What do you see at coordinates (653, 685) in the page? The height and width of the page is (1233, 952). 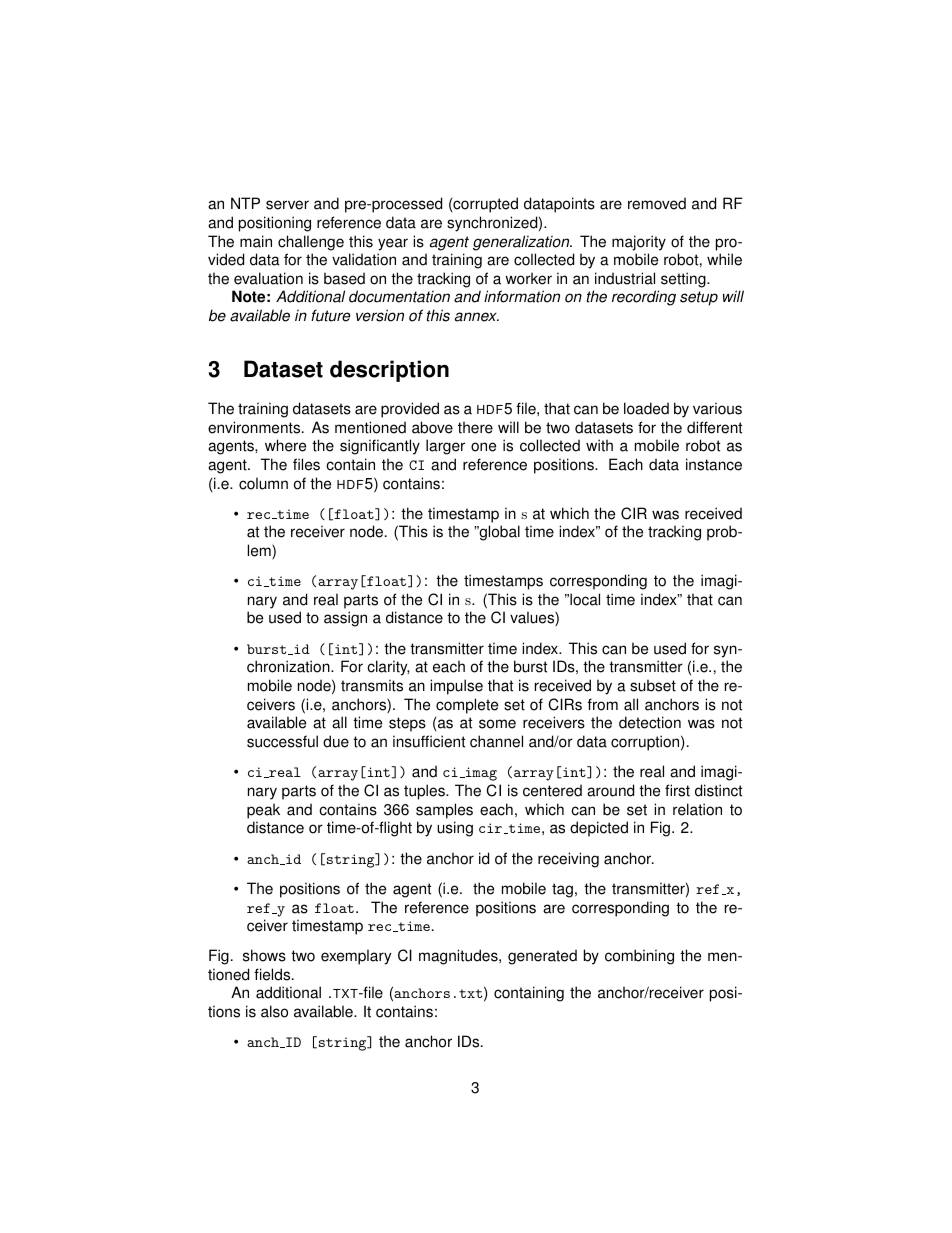 I see `subset` at bounding box center [653, 685].
